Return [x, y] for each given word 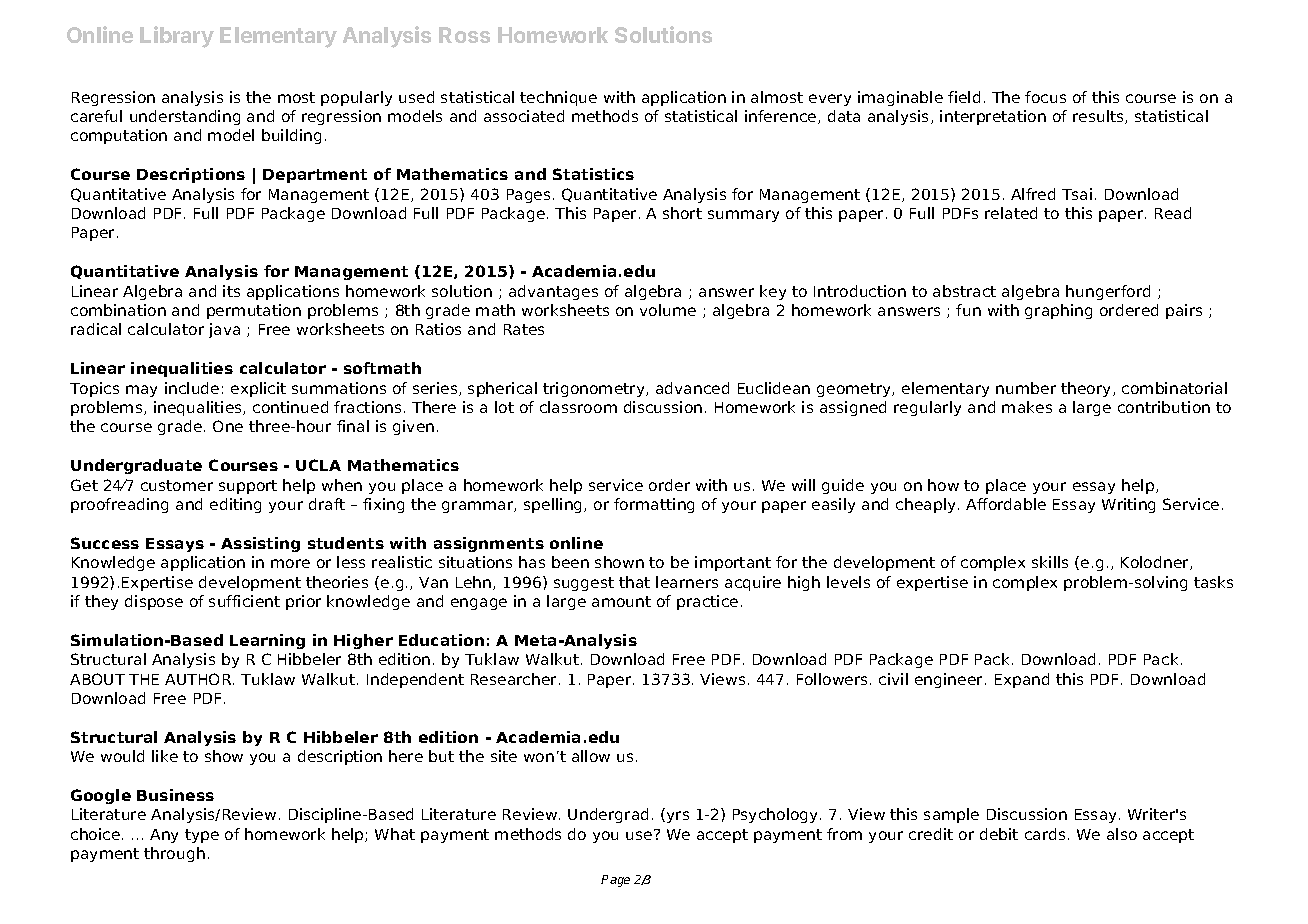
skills [1050, 562]
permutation [254, 311]
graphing [1058, 311]
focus [1045, 97]
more [290, 563]
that [634, 582]
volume [668, 310]
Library [177, 37]
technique [558, 98]
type [202, 836]
